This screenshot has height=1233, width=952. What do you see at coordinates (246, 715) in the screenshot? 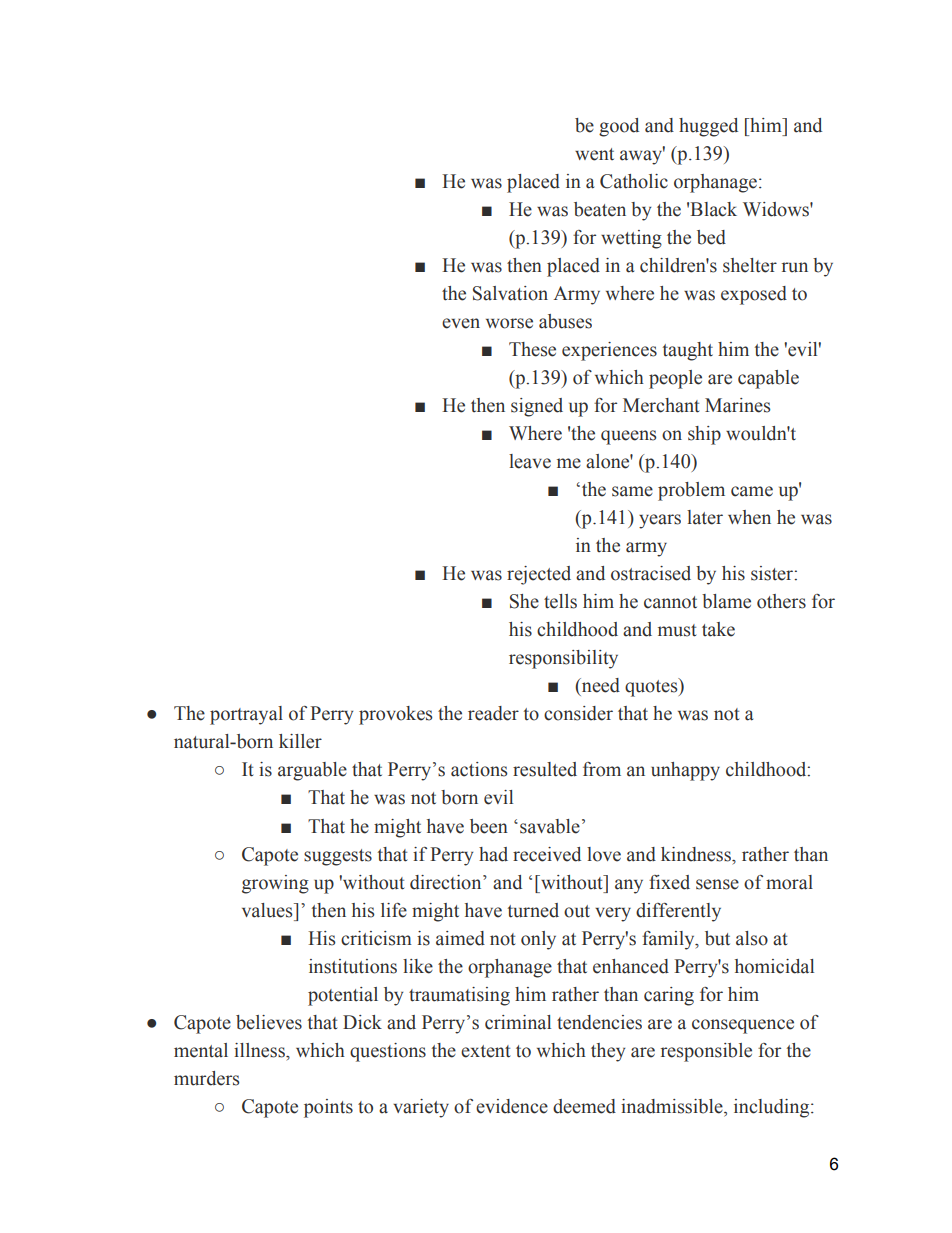
I see `portrayal` at bounding box center [246, 715].
